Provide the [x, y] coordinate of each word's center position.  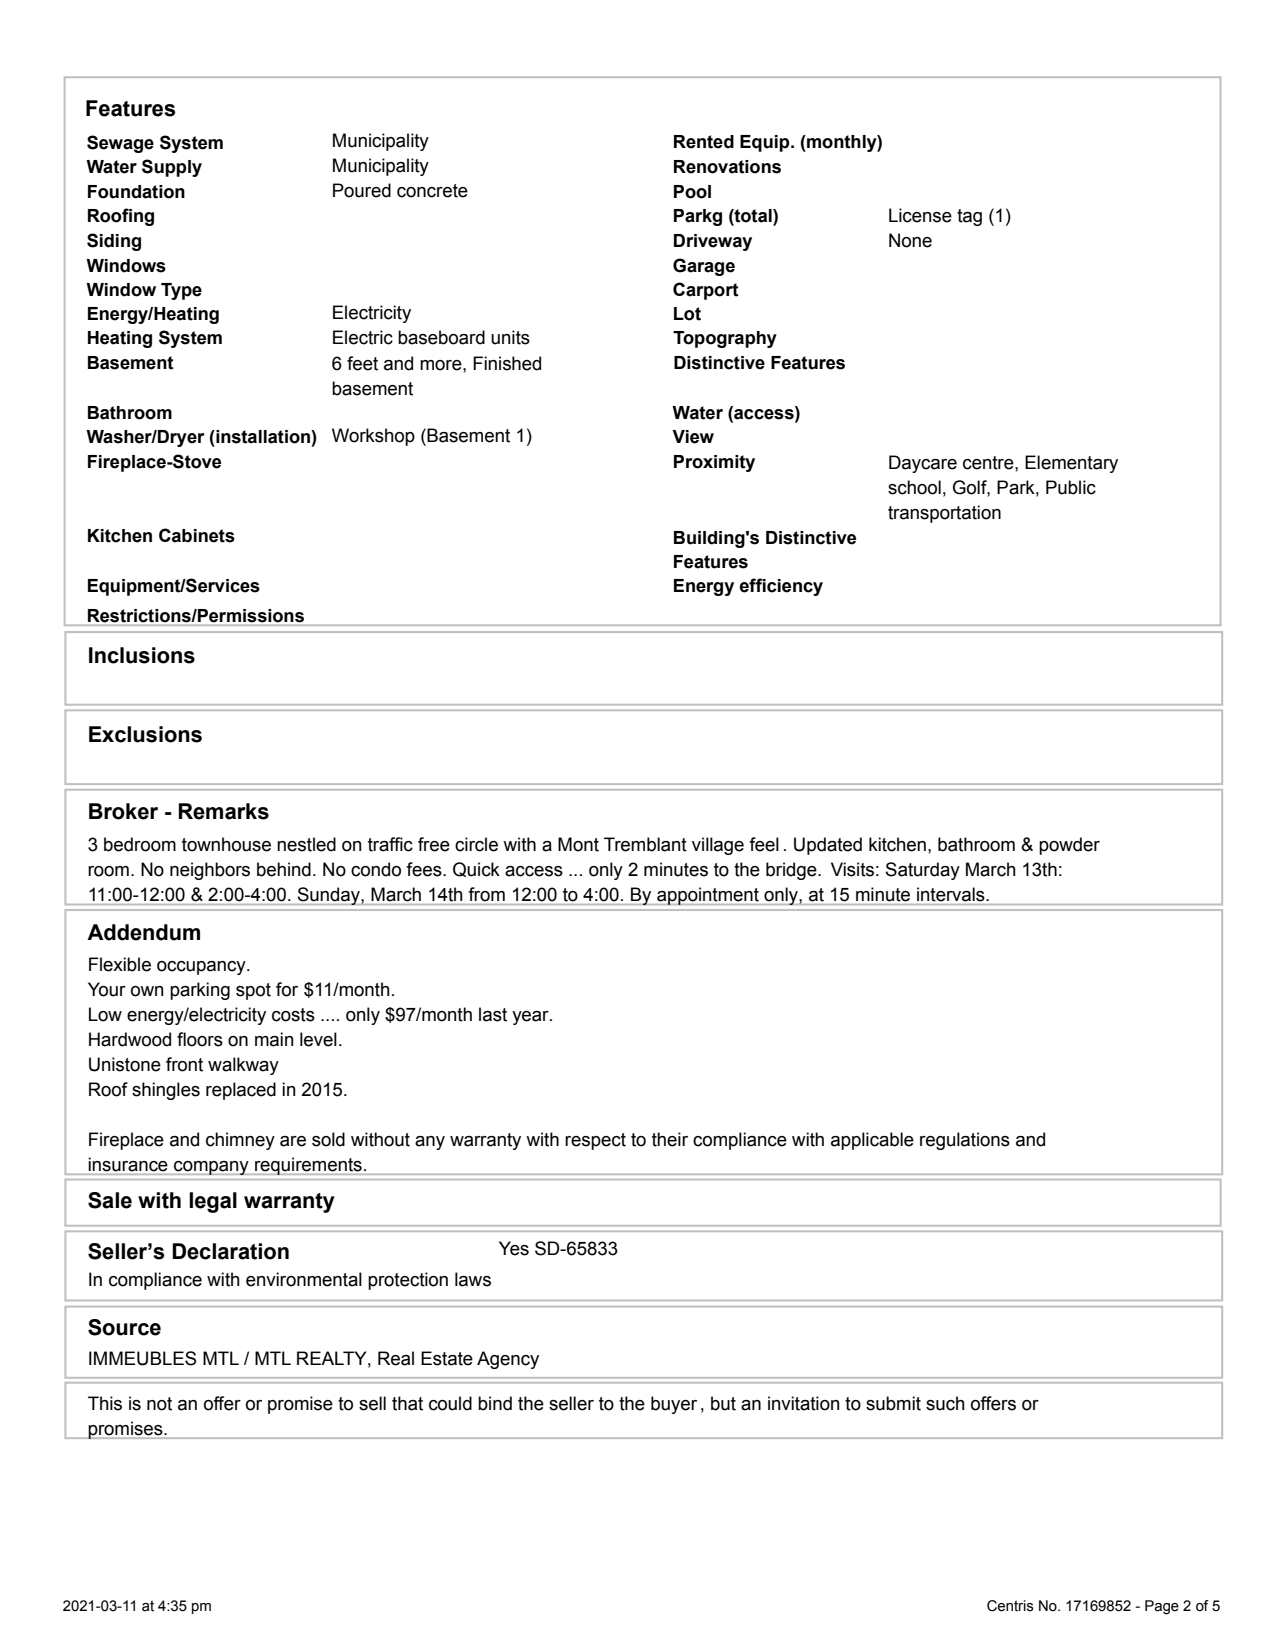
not [159, 1404]
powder [1069, 846]
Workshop [373, 437]
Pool [692, 192]
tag [969, 217]
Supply [172, 168]
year [531, 1018]
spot [253, 991]
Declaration [230, 1251]
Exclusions [145, 734]
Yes [514, 1248]
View [693, 437]
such [945, 1403]
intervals [952, 894]
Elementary [1071, 464]
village [718, 846]
